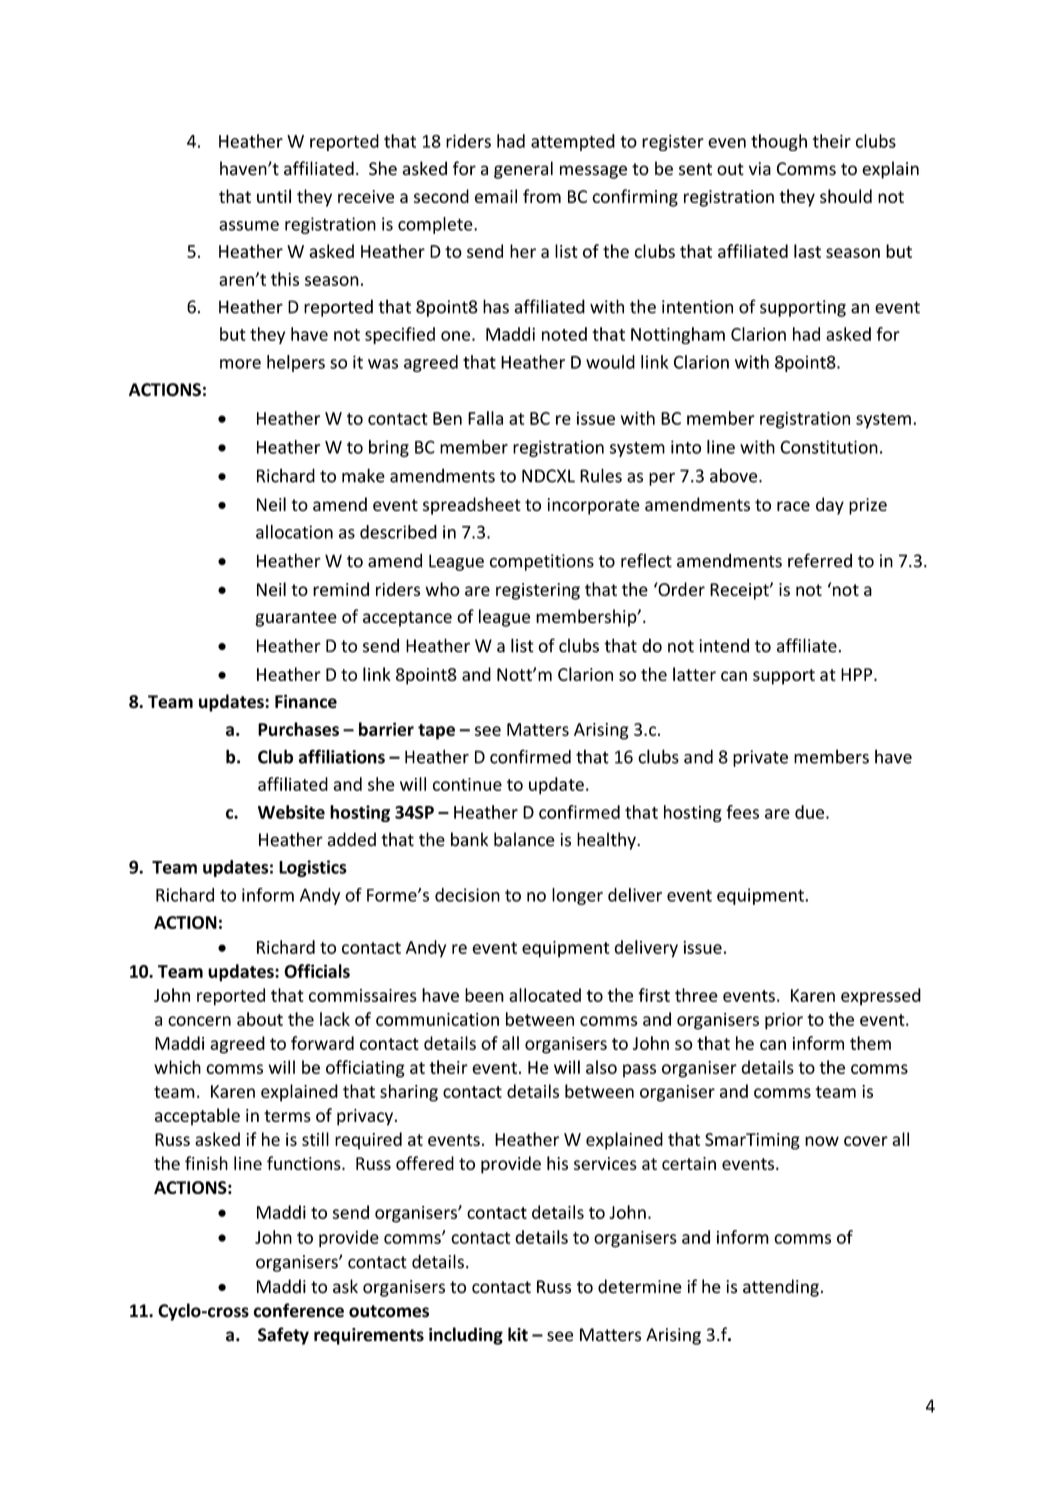 The image size is (1064, 1505). Describe the element at coordinates (577, 896) in the page. I see `longer` at that location.
